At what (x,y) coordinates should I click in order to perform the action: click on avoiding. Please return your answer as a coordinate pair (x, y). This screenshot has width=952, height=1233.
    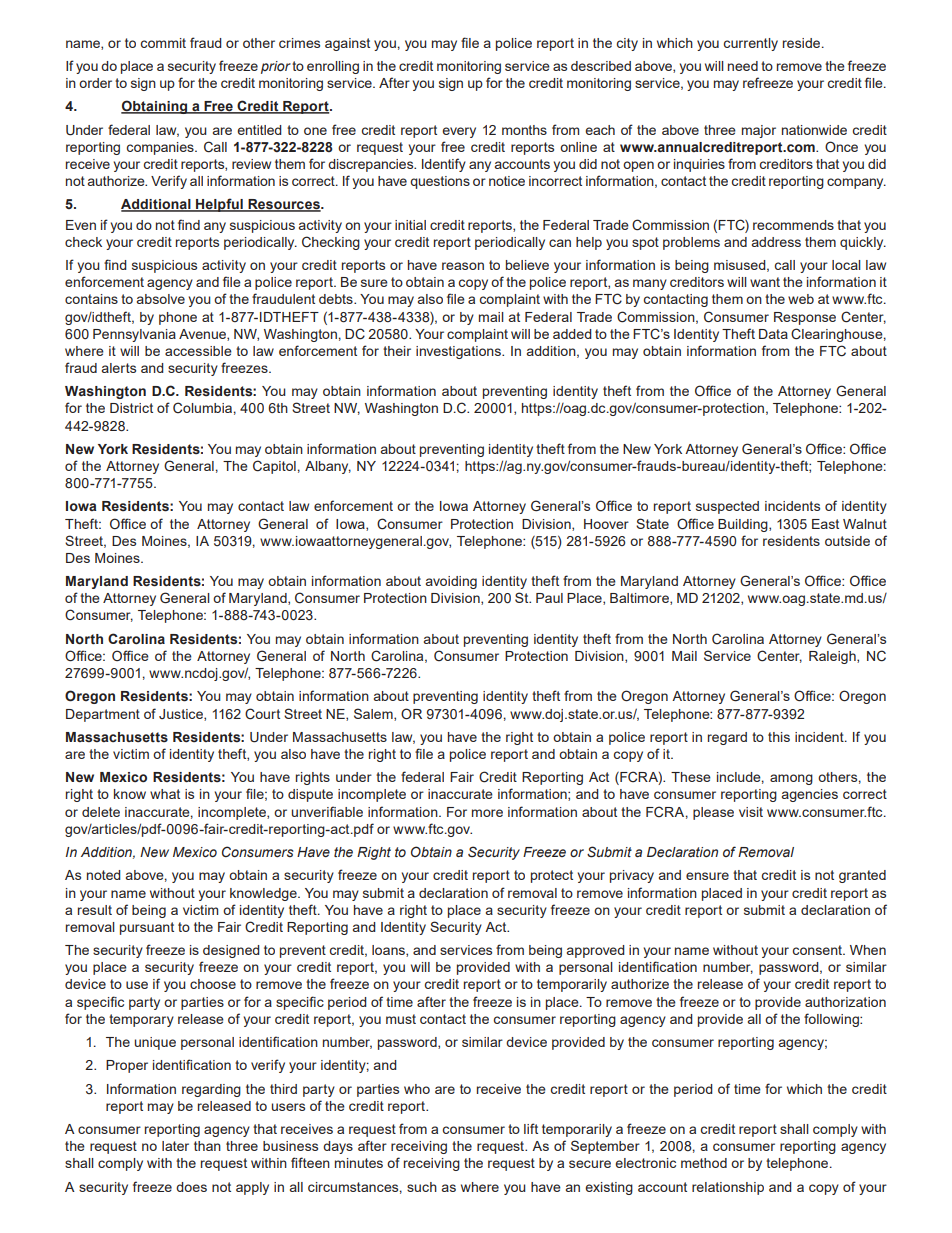
    Looking at the image, I should click on (451, 582).
